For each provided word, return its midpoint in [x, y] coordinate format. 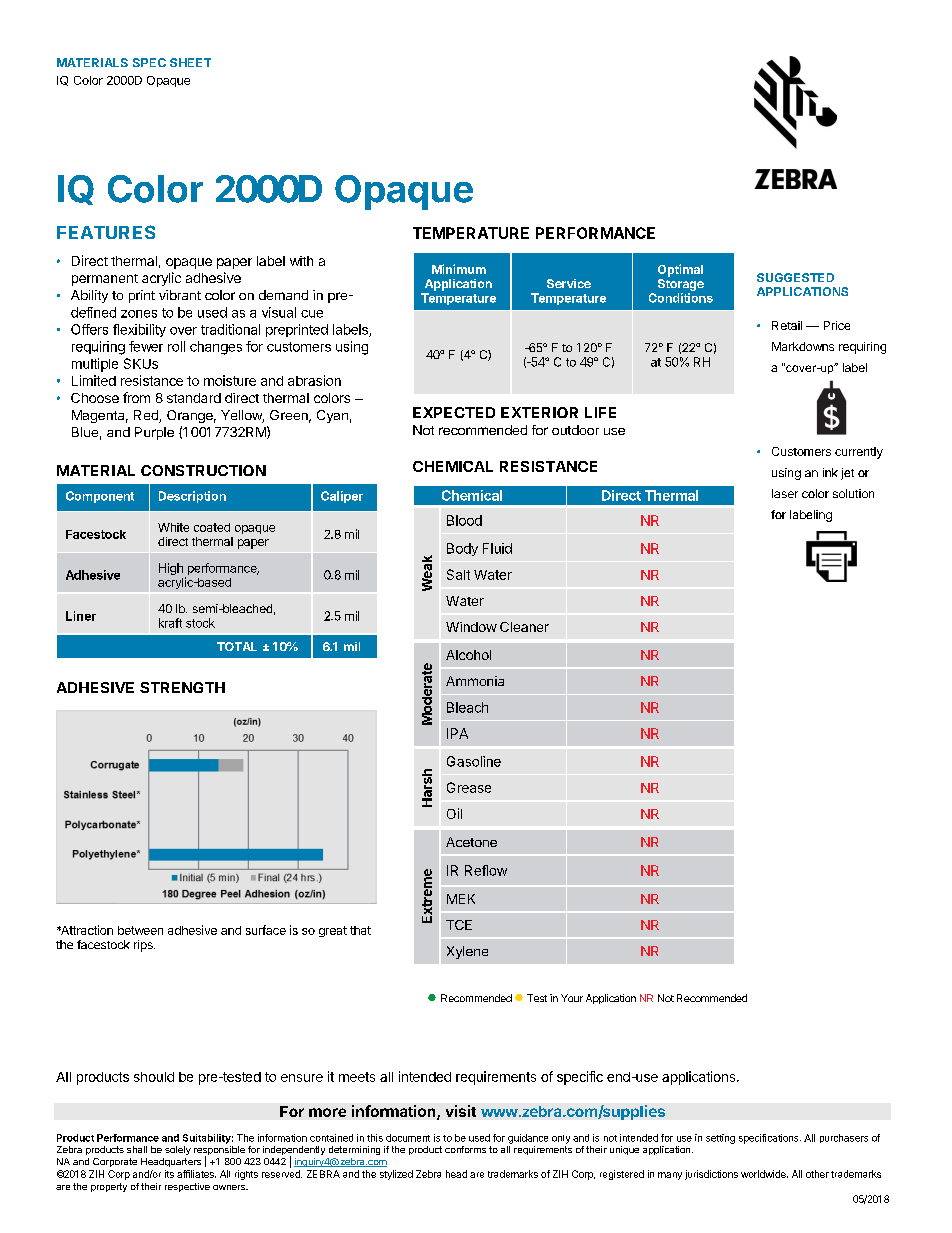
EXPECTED [454, 412]
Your [572, 998]
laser [785, 493]
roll [176, 346]
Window [471, 627]
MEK [461, 899]
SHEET [190, 62]
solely [178, 1150]
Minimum [459, 269]
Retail [787, 325]
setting [720, 1139]
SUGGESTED [795, 277]
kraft [170, 623]
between [140, 930]
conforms [465, 1149]
